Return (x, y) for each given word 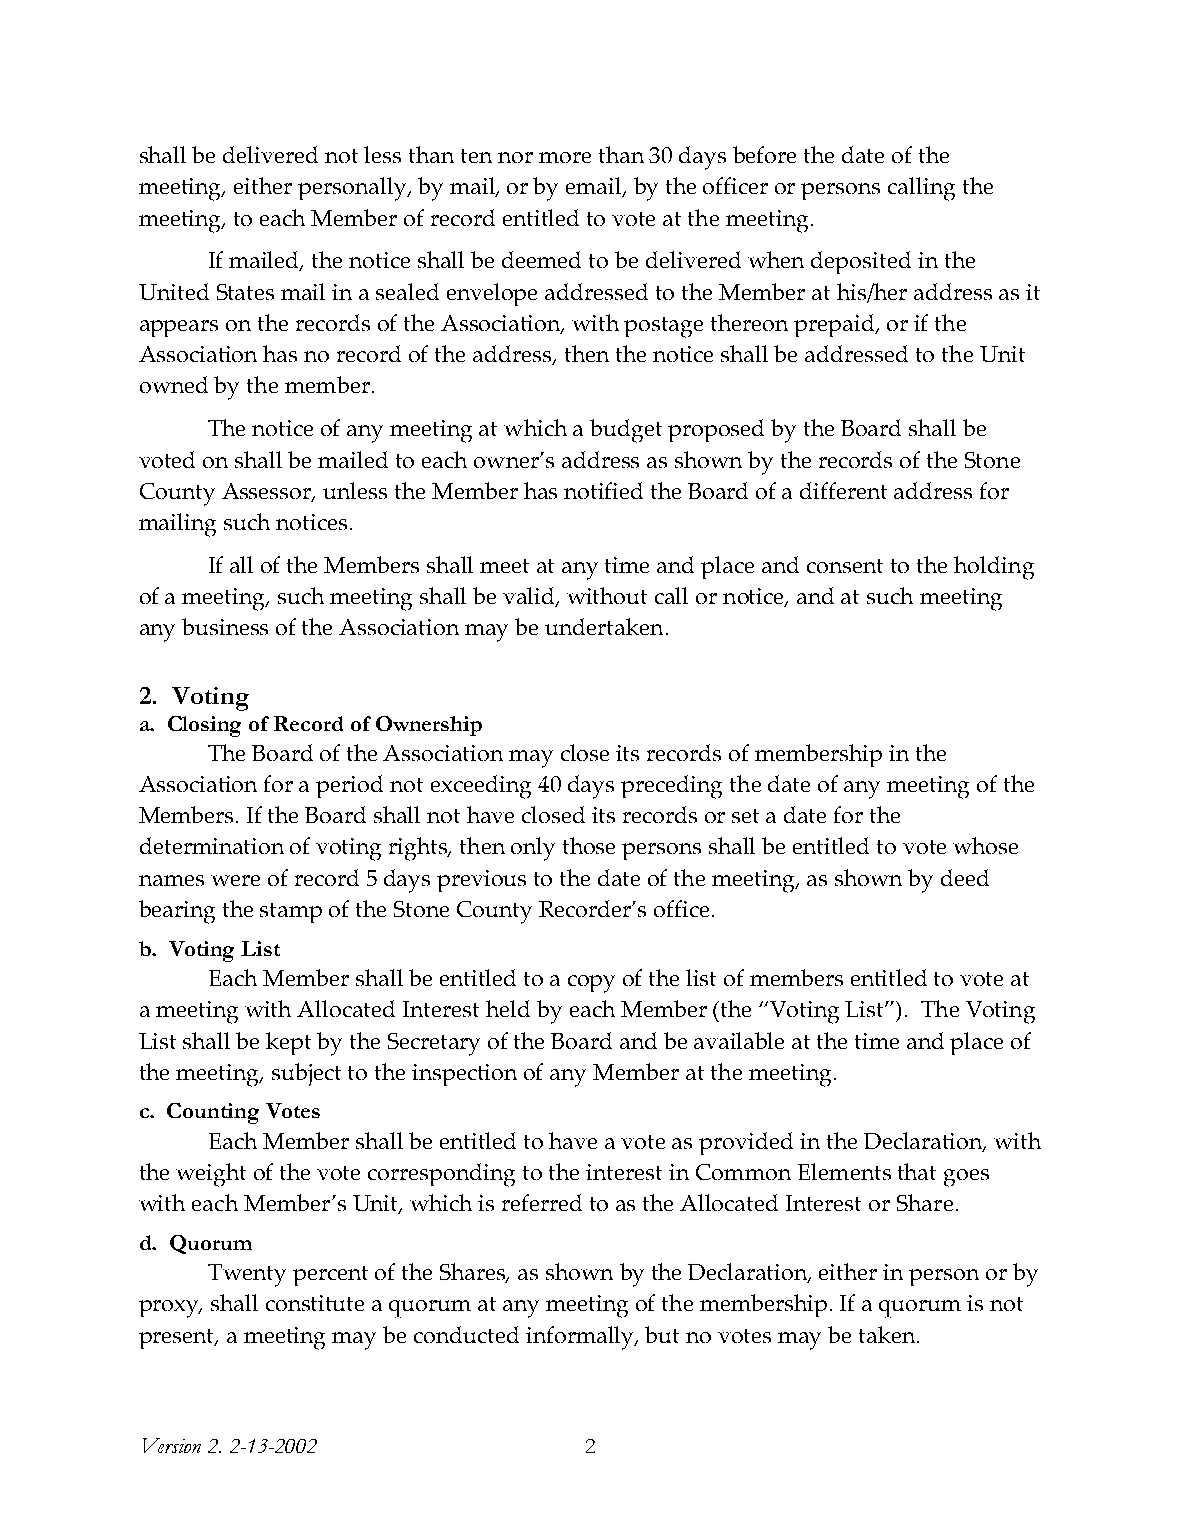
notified (603, 490)
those (589, 845)
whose (985, 845)
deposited (861, 262)
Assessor (268, 492)
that (917, 1171)
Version (172, 1445)
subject (306, 1074)
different (843, 490)
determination (212, 845)
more (565, 157)
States (245, 292)
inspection (464, 1075)
